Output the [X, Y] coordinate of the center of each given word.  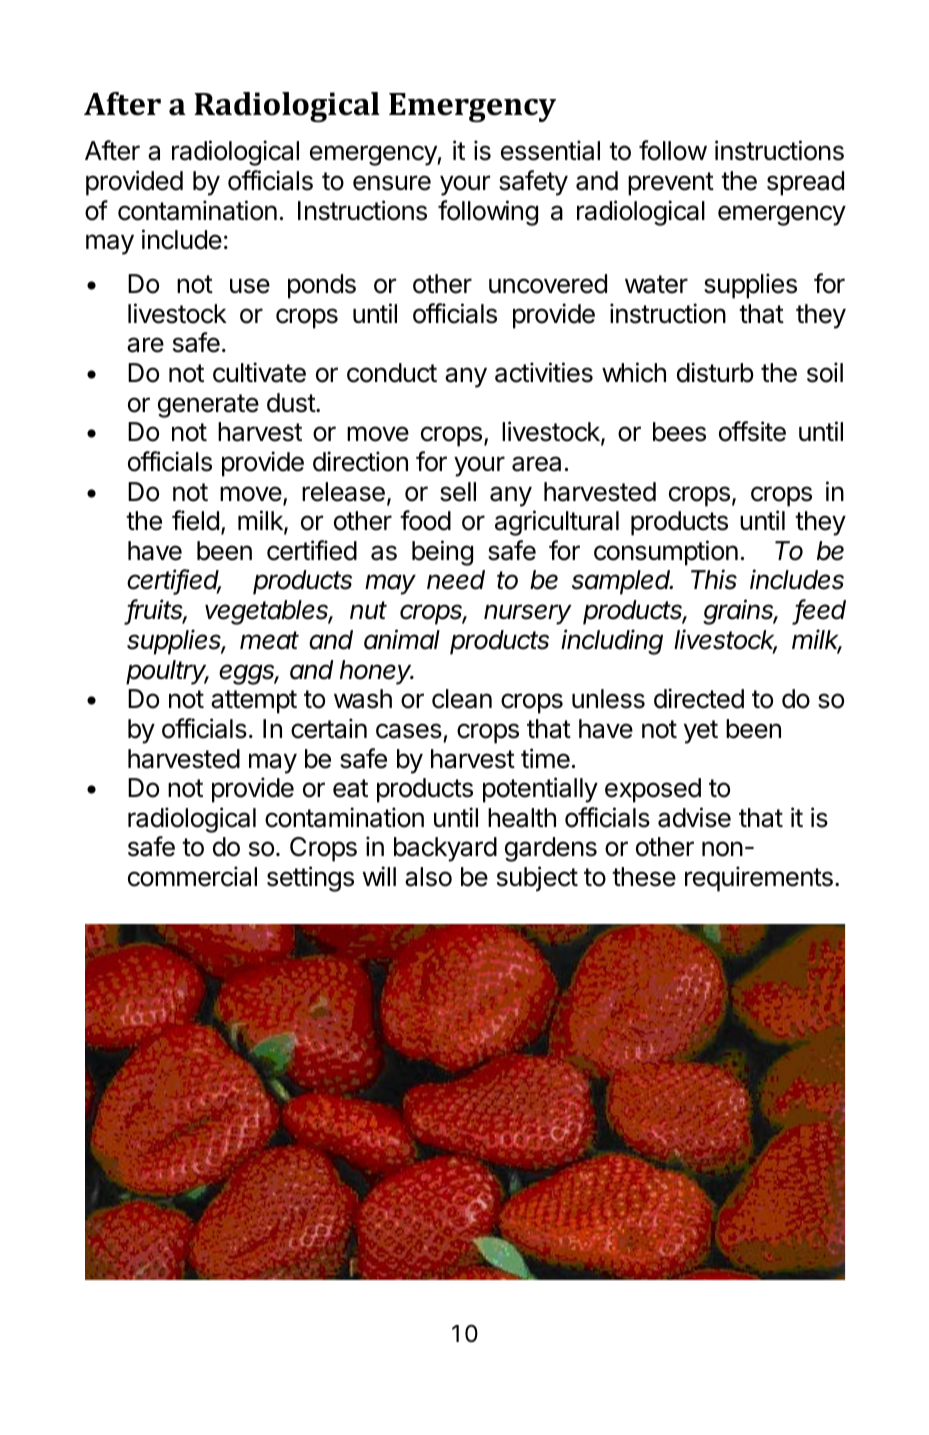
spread [805, 183]
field [195, 520]
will [379, 876]
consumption [666, 553]
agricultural [557, 523]
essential [550, 150]
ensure [392, 183]
